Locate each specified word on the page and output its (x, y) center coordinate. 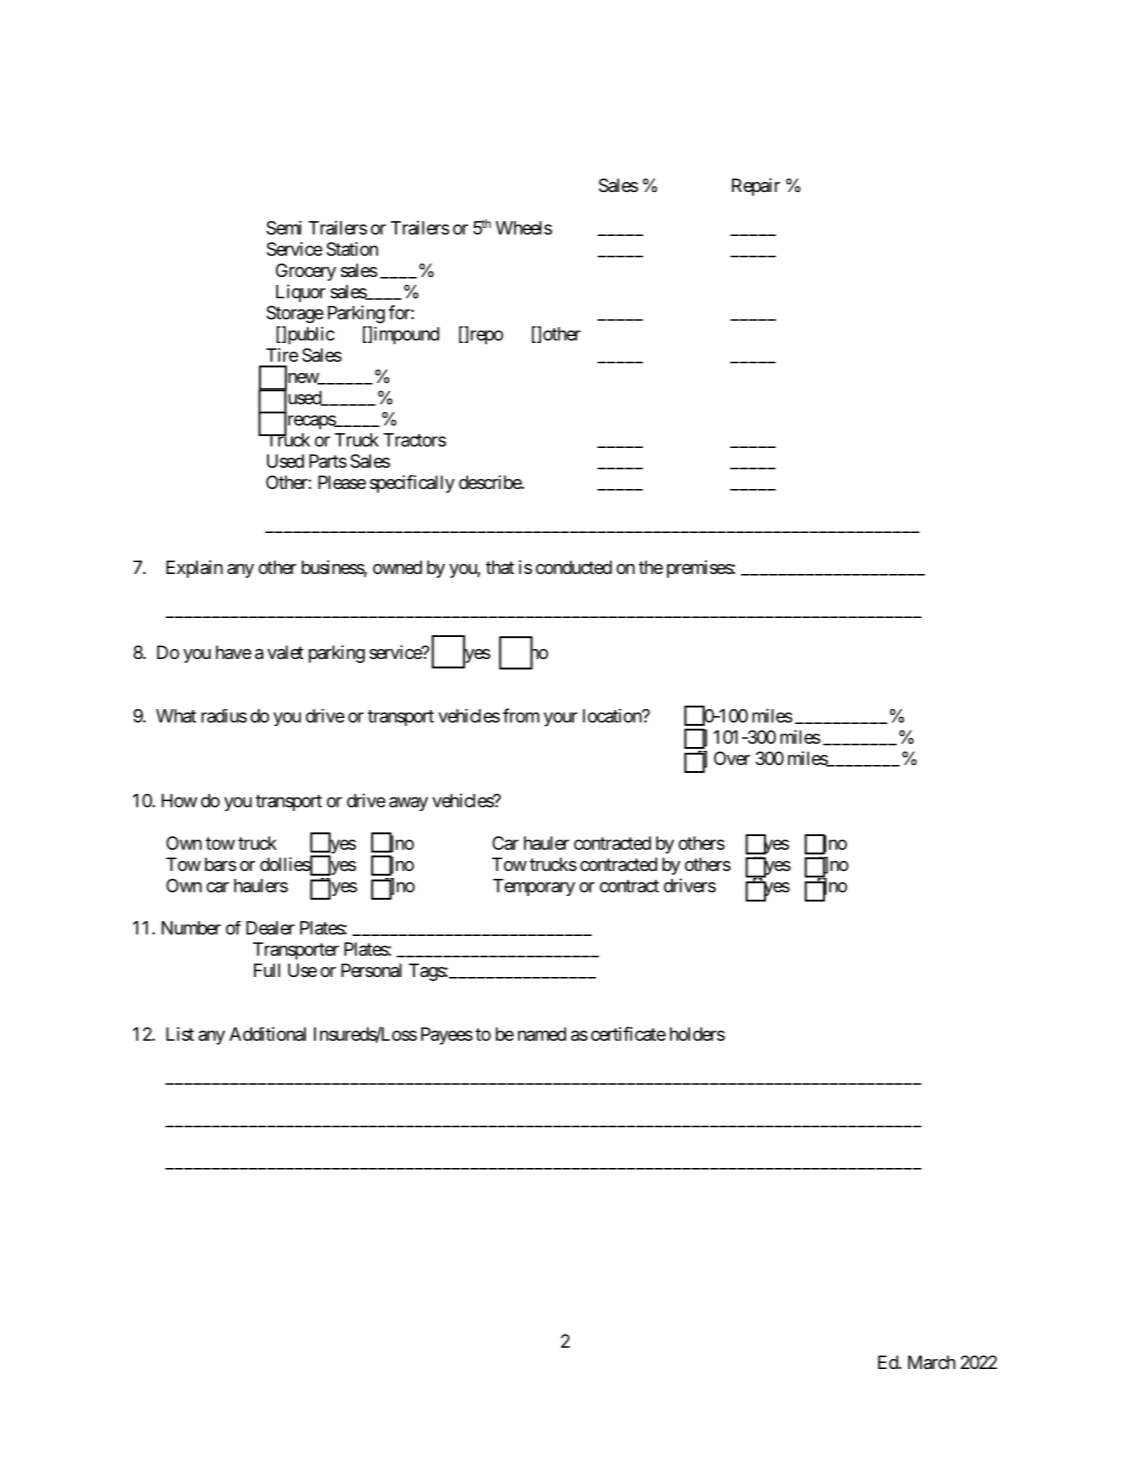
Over (732, 758)
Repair (756, 187)
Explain (194, 569)
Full (267, 970)
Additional (267, 1034)
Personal (371, 970)
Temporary (534, 887)
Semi (284, 228)
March (932, 1362)
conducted (574, 567)
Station (352, 249)
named (542, 1034)
